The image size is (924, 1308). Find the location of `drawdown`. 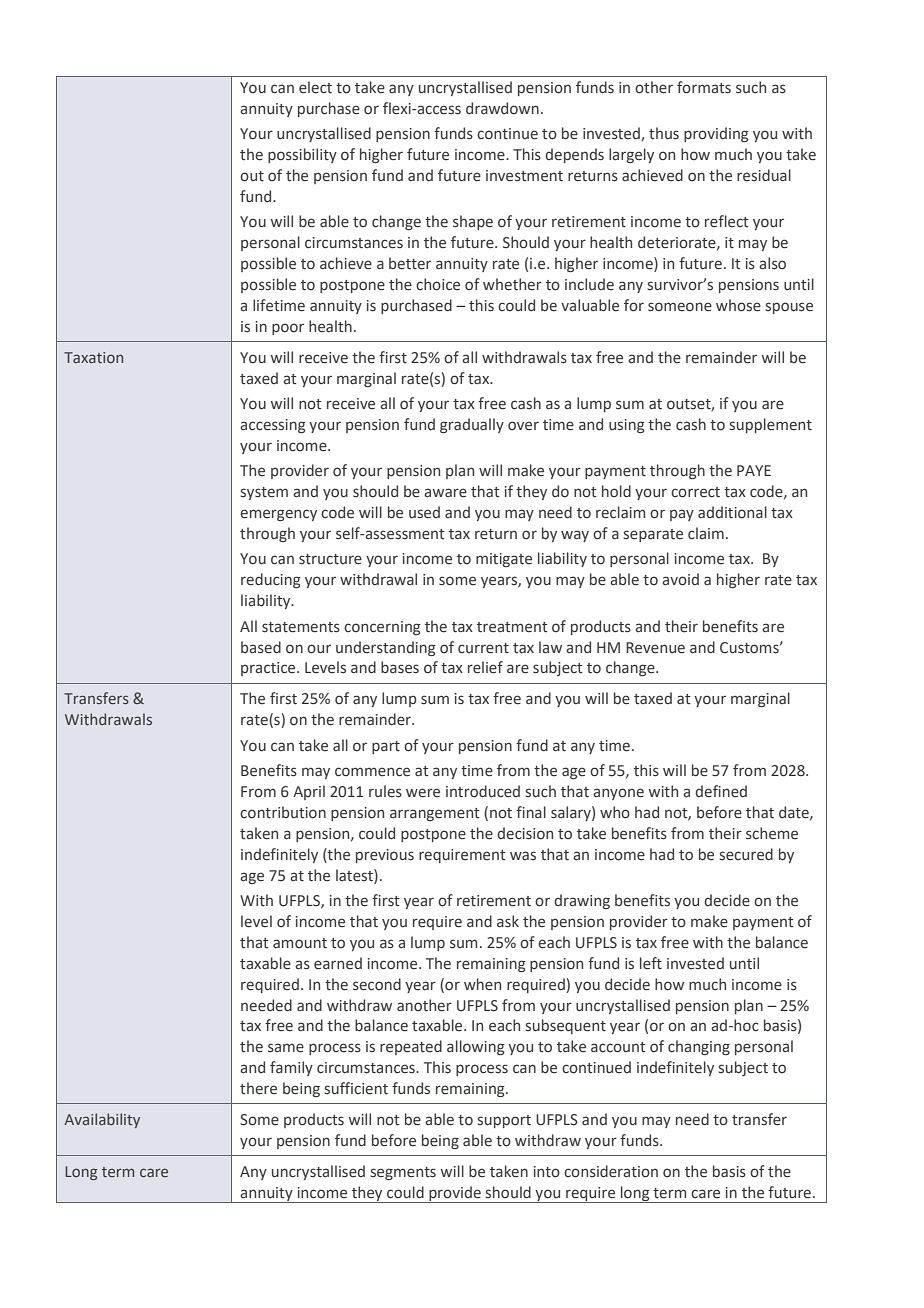

drawdown is located at coordinates (502, 108).
